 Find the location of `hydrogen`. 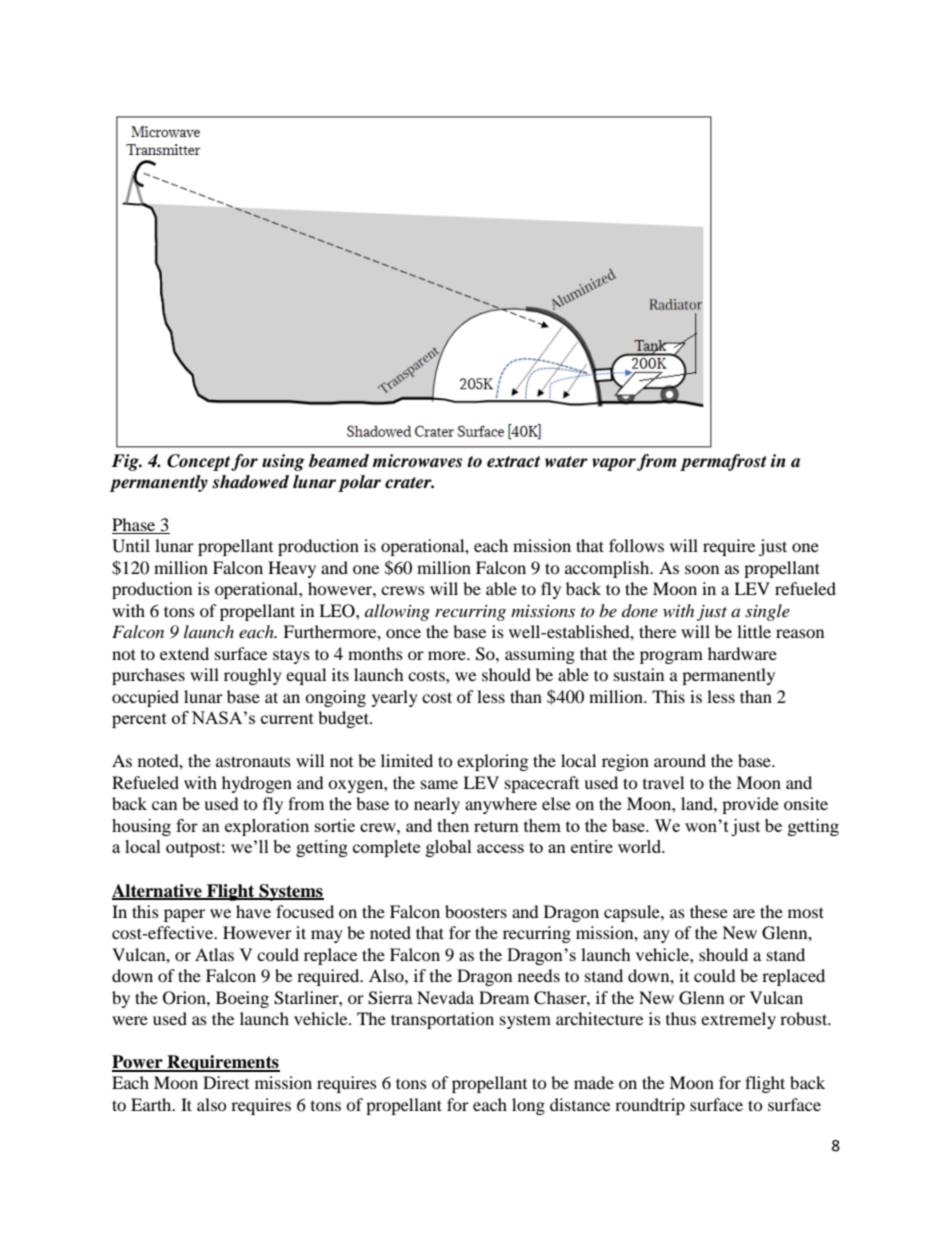

hydrogen is located at coordinates (257, 784).
